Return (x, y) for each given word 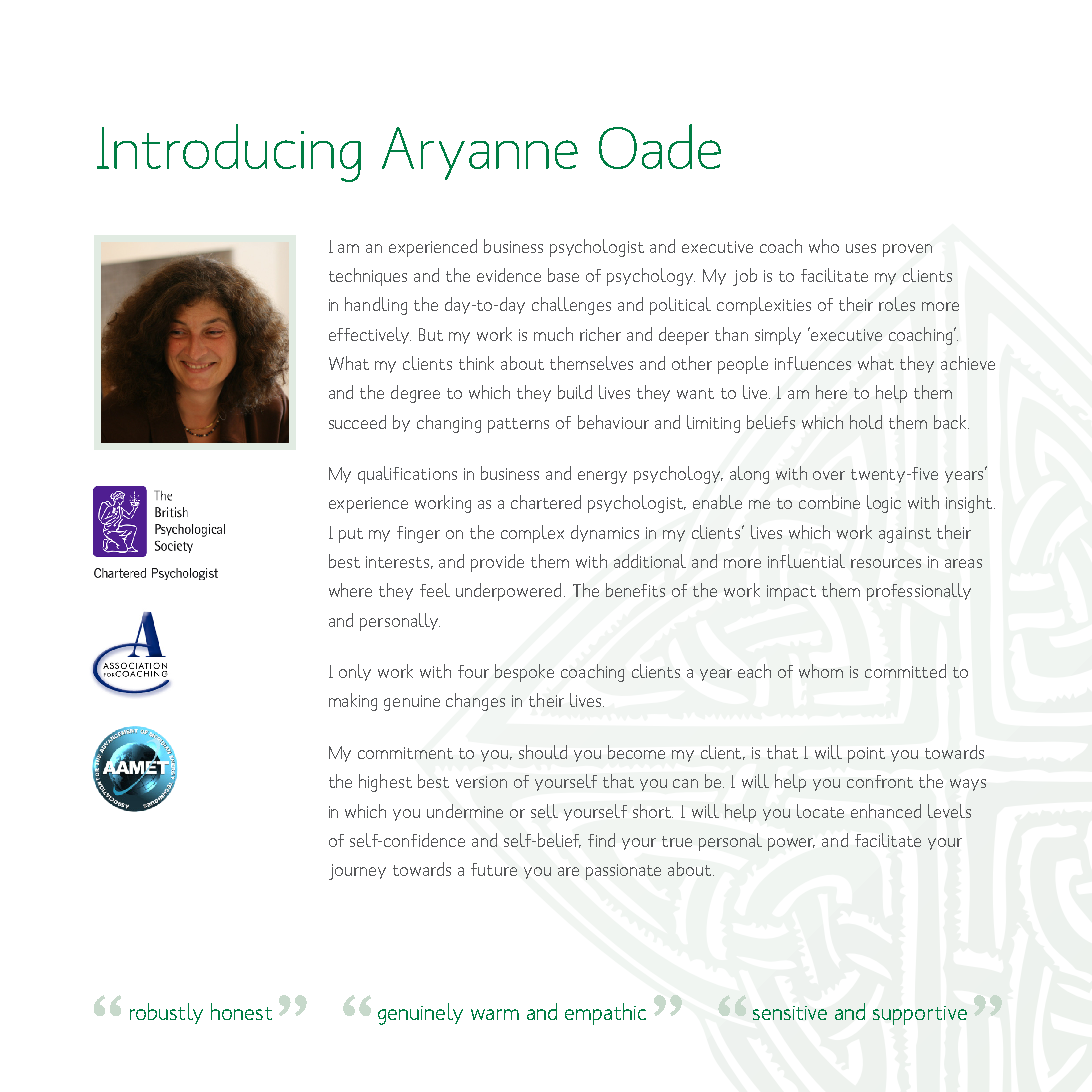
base (563, 275)
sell (544, 811)
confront (880, 781)
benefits (635, 590)
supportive (920, 1015)
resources (886, 563)
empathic (605, 1014)
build (575, 392)
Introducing (229, 153)
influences (813, 363)
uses (861, 248)
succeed (357, 422)
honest (241, 1011)
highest (385, 783)
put (351, 535)
